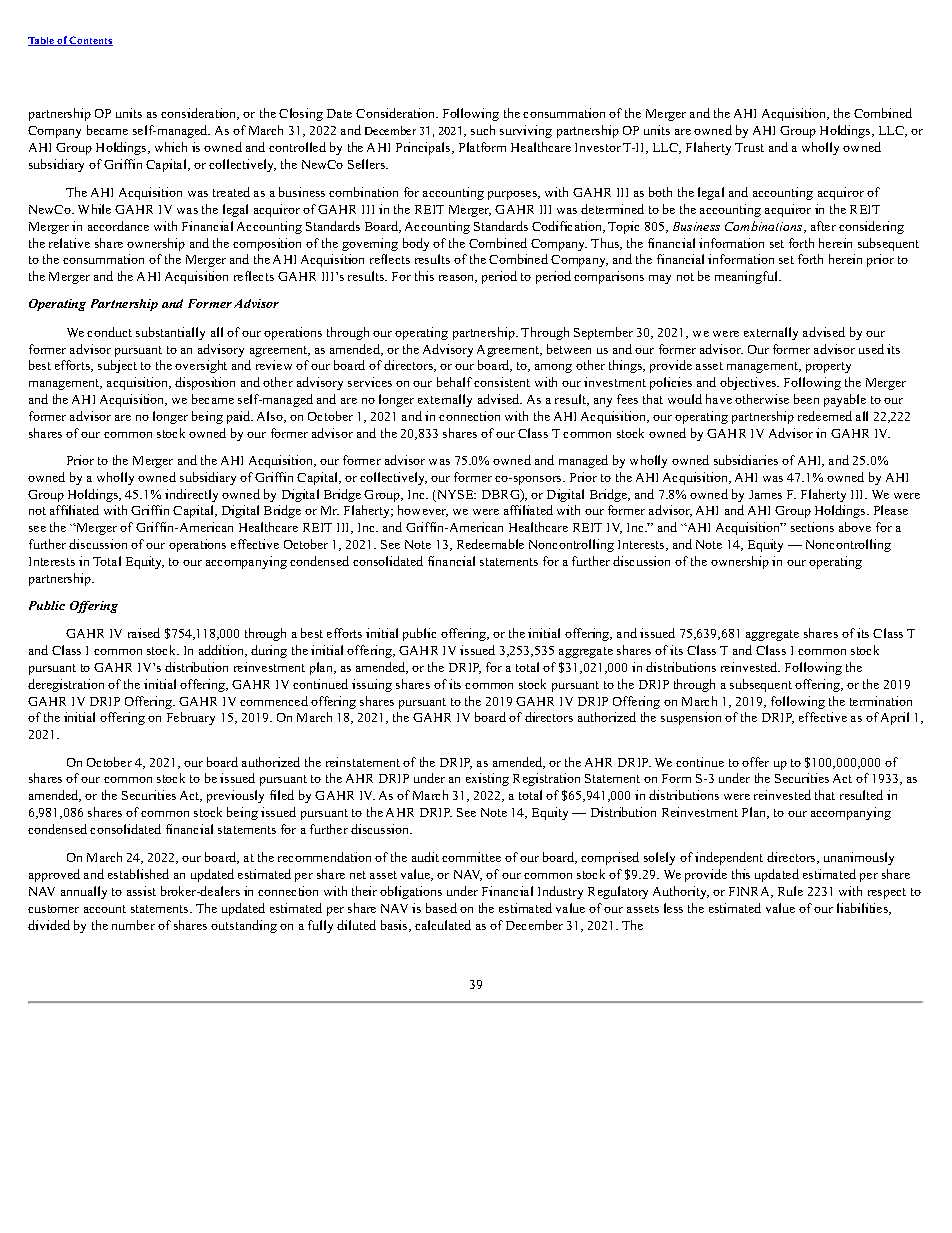 Image resolution: width=952 pixels, height=1233 pixels. Describe the element at coordinates (765, 494) in the page. I see `James` at that location.
